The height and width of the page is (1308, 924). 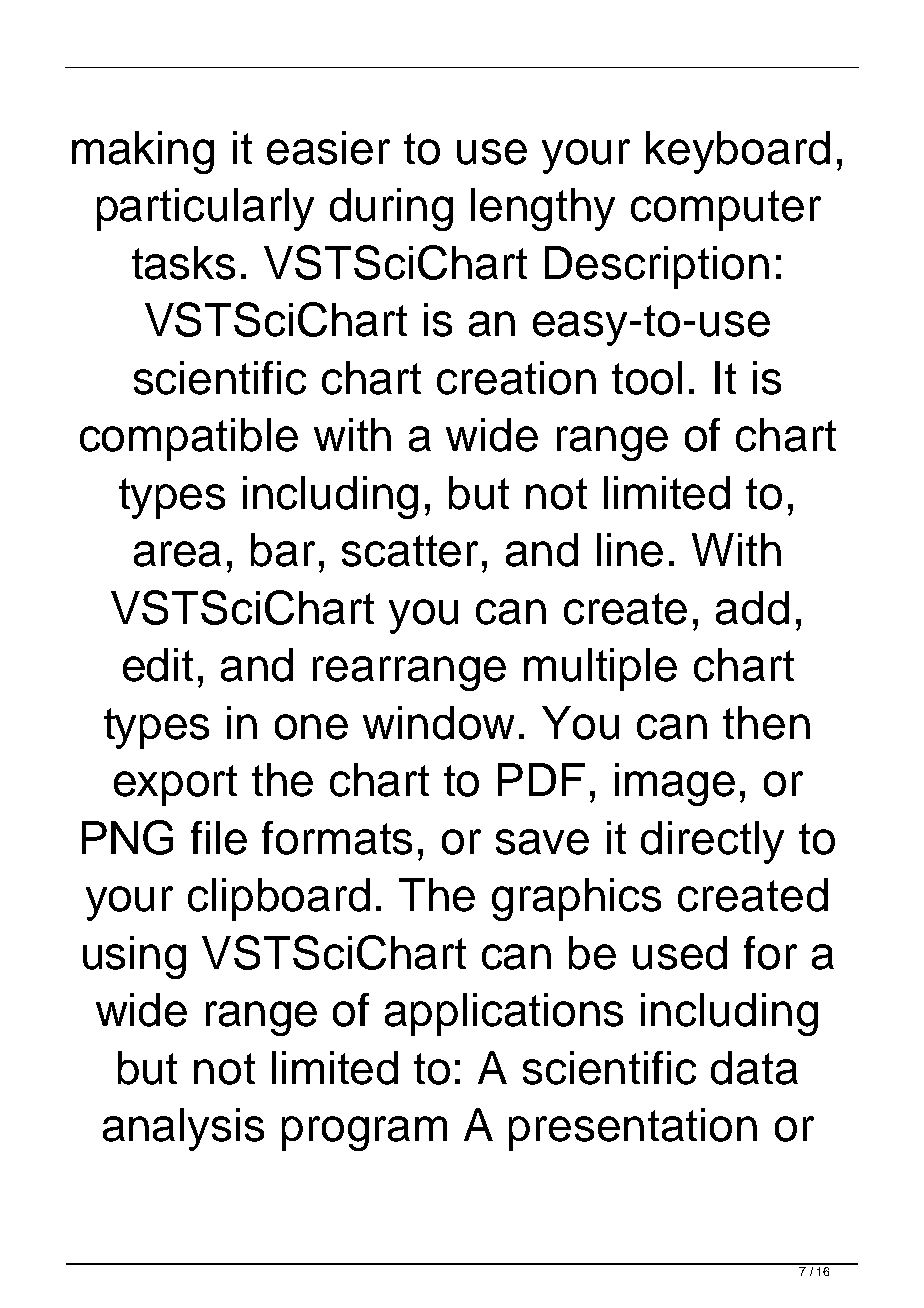 What do you see at coordinates (205, 209) in the page?
I see `particularly` at bounding box center [205, 209].
